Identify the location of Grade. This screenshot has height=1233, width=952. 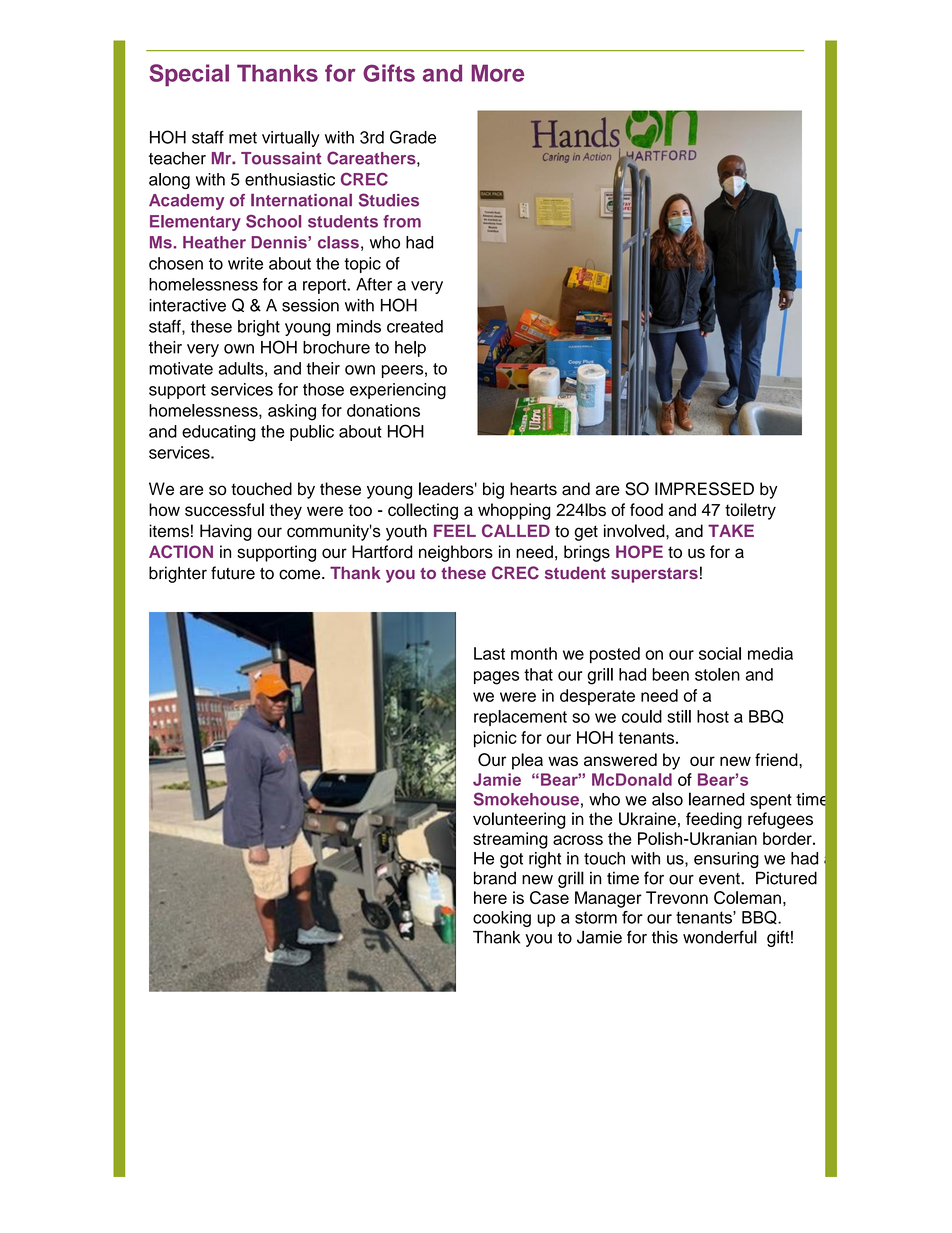
(413, 137).
